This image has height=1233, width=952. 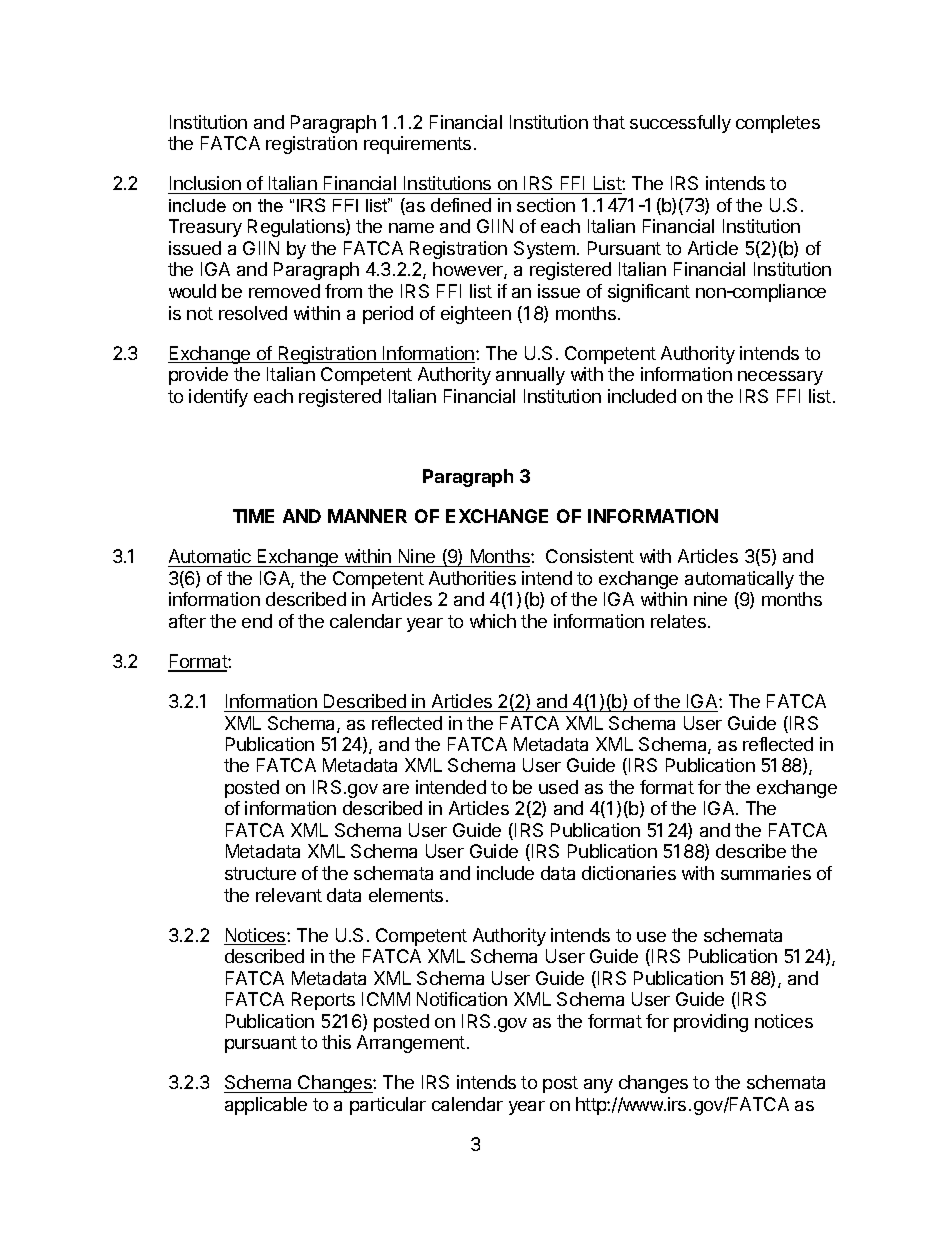 I want to click on which, so click(x=493, y=621).
